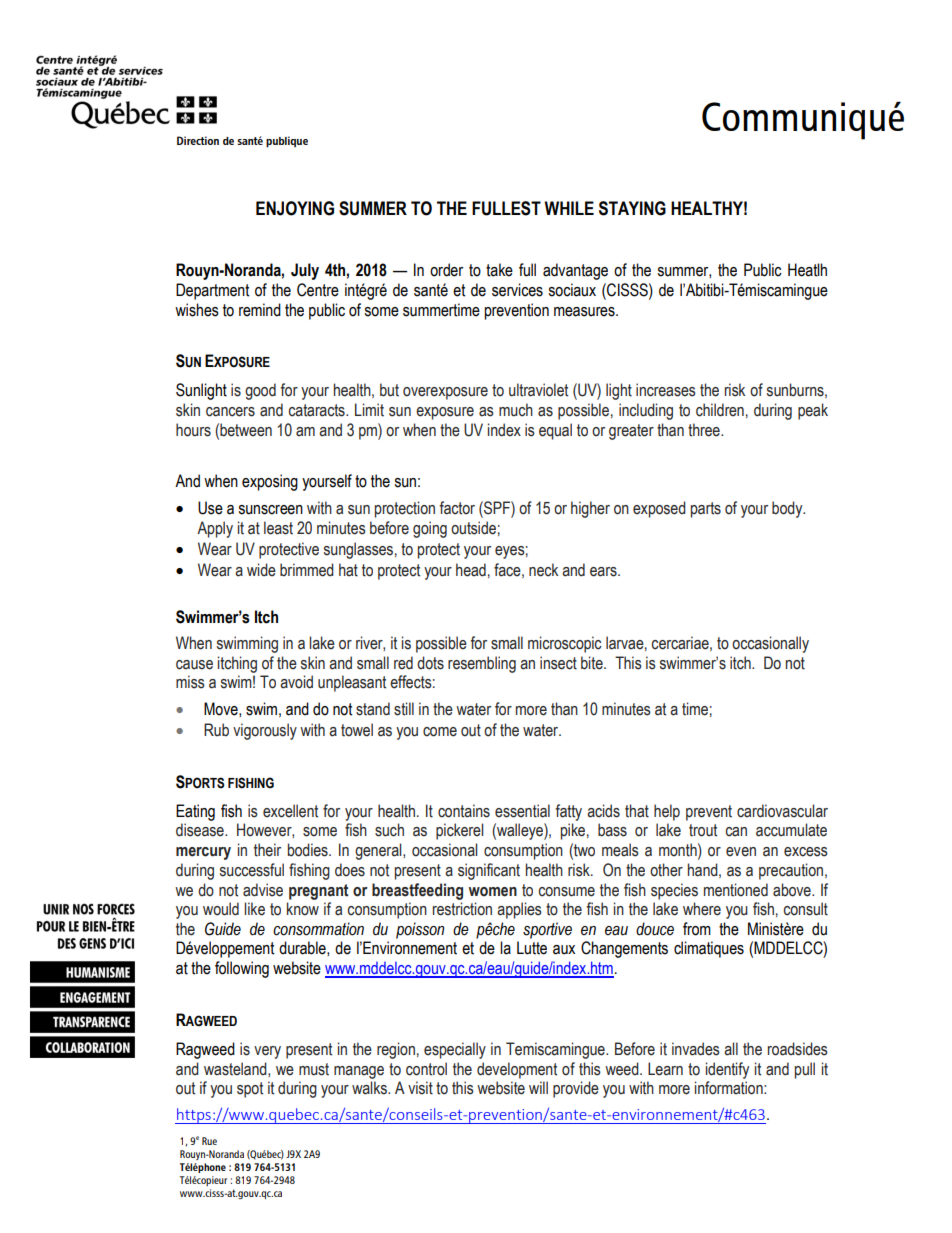 The width and height of the document is (952, 1233). Describe the element at coordinates (593, 663) in the document. I see `bite` at that location.
